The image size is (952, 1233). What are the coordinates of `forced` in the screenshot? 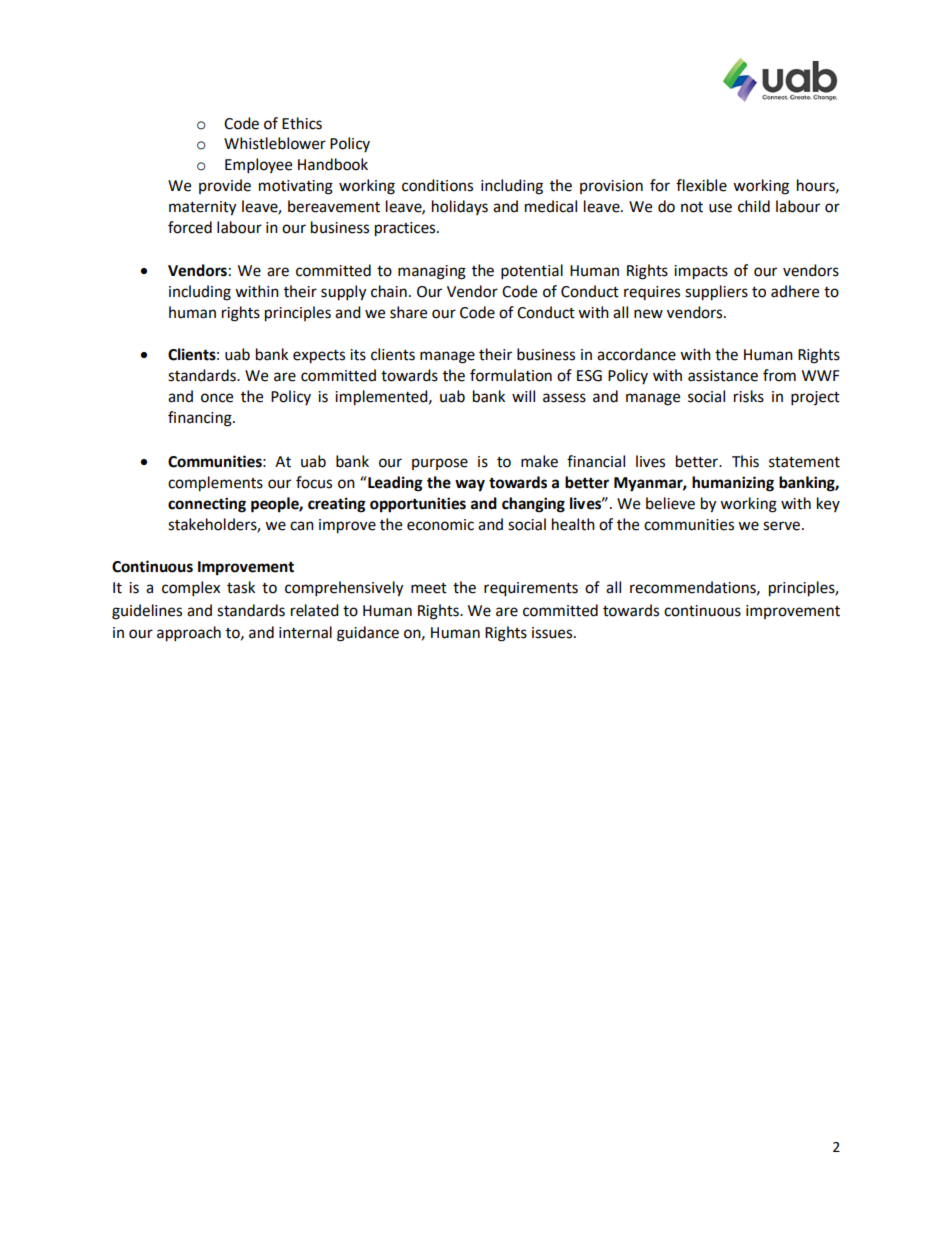 It's located at (190, 227).
